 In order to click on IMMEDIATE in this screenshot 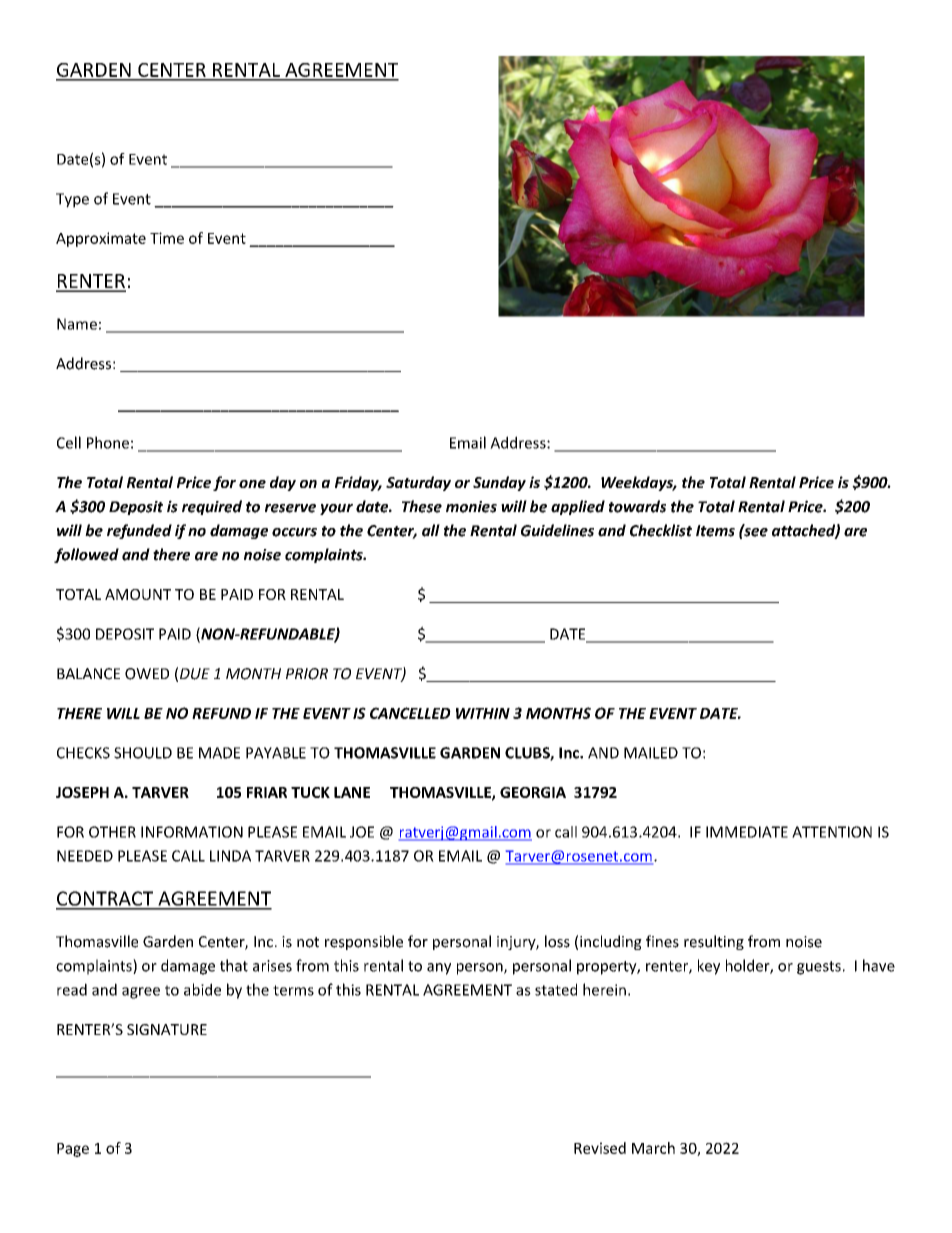, I will do `click(747, 832)`.
